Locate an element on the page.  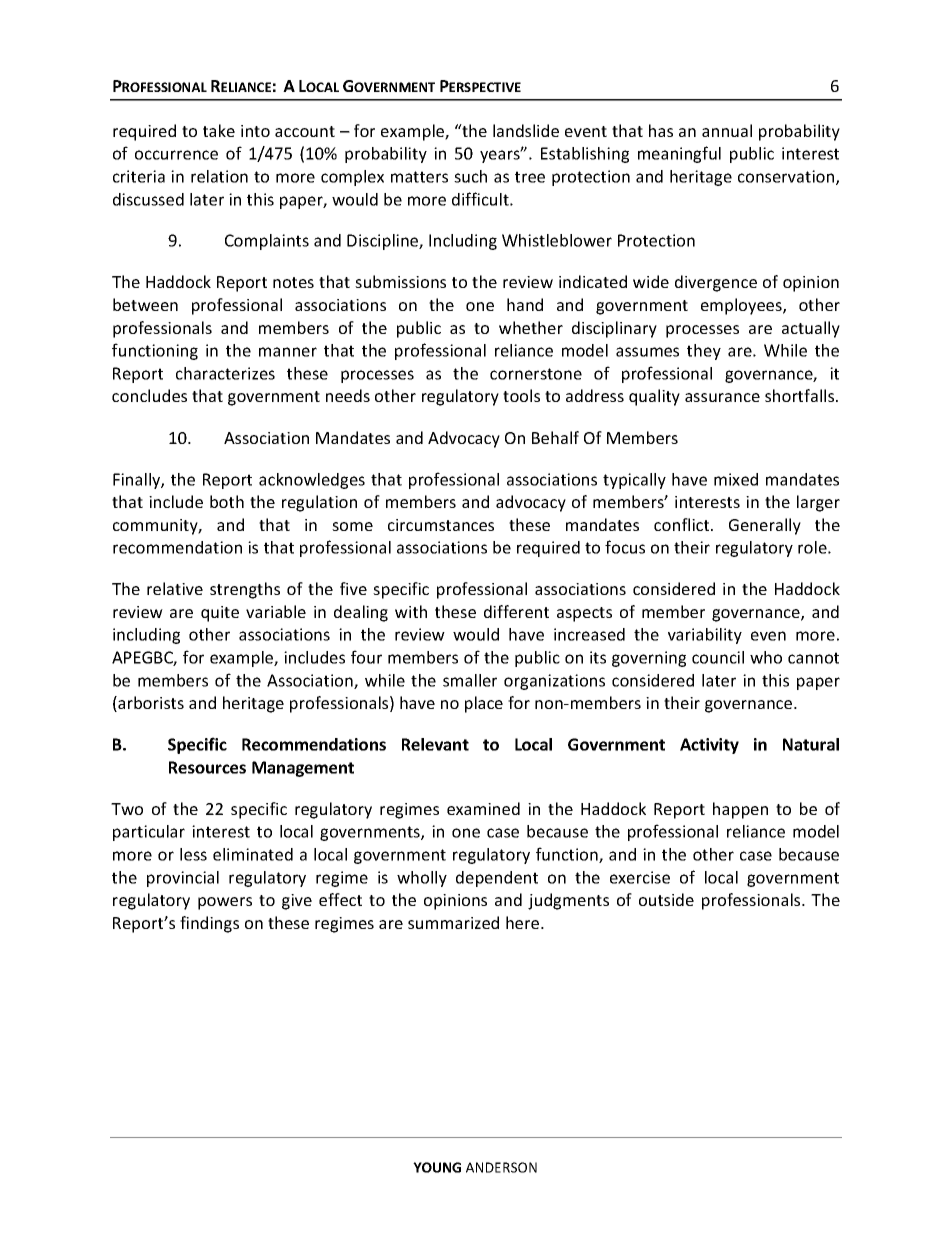
council is located at coordinates (718, 657).
